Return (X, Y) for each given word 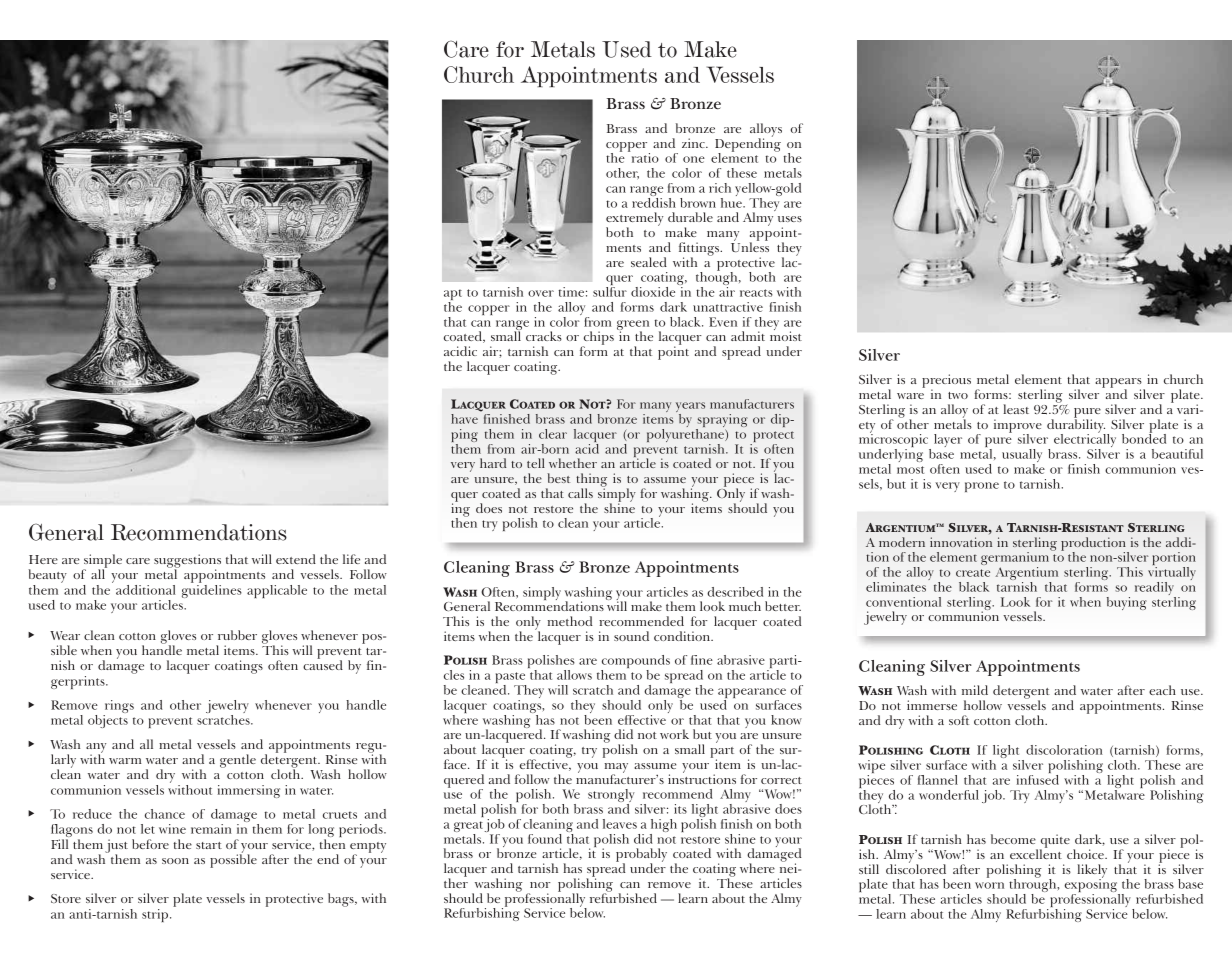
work (674, 734)
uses (790, 219)
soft (959, 720)
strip (156, 915)
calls (580, 493)
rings (118, 708)
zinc (694, 143)
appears (1119, 384)
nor (540, 885)
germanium (1016, 559)
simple (102, 562)
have (464, 419)
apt (453, 296)
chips (597, 339)
